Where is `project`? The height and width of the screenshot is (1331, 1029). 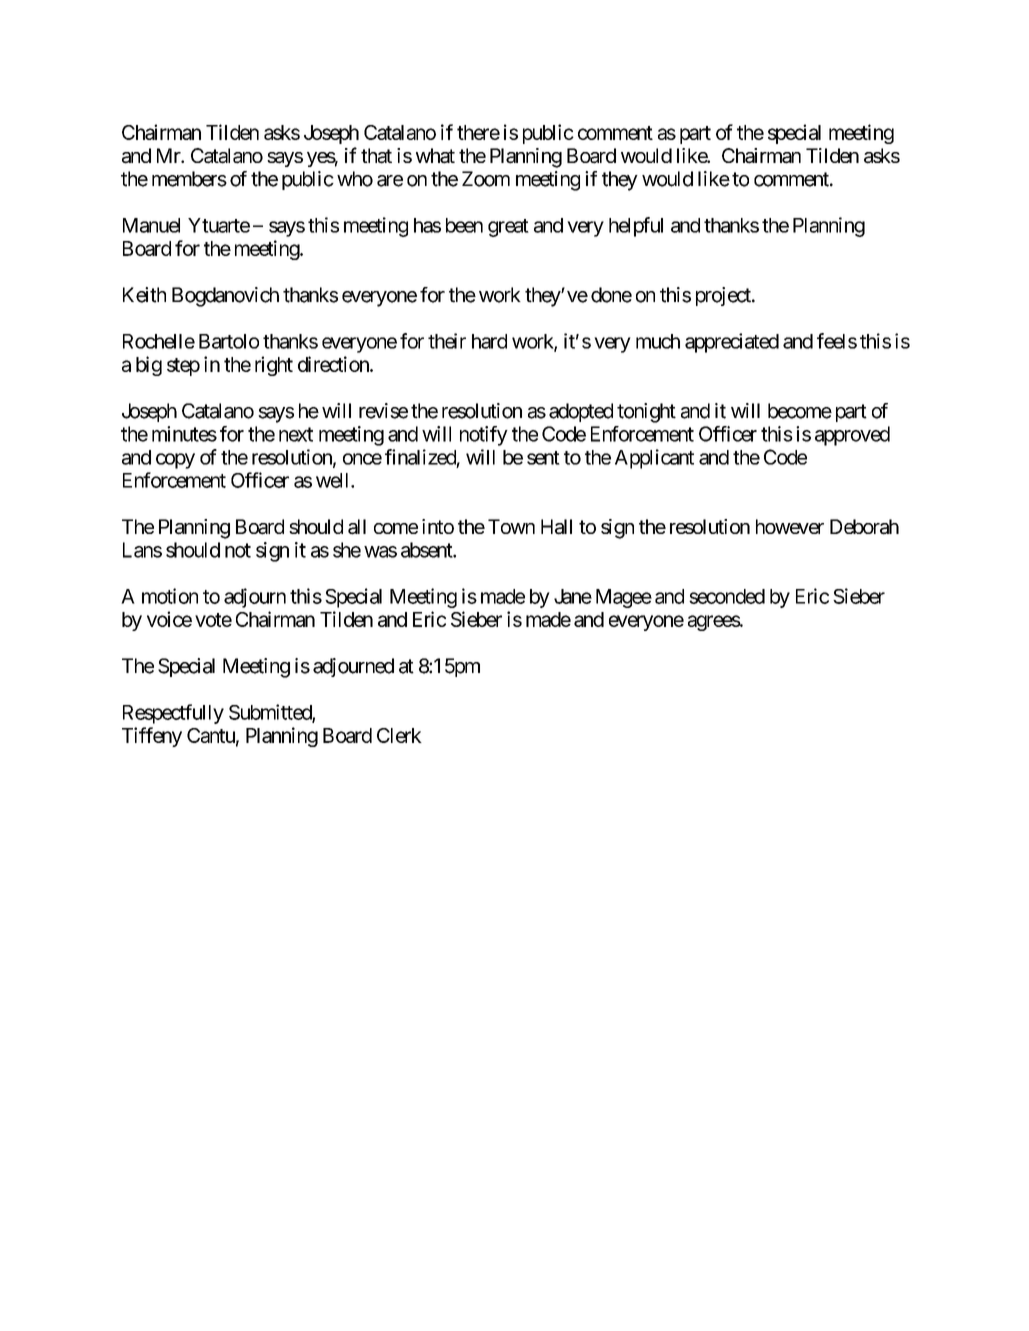
project is located at coordinates (724, 296).
